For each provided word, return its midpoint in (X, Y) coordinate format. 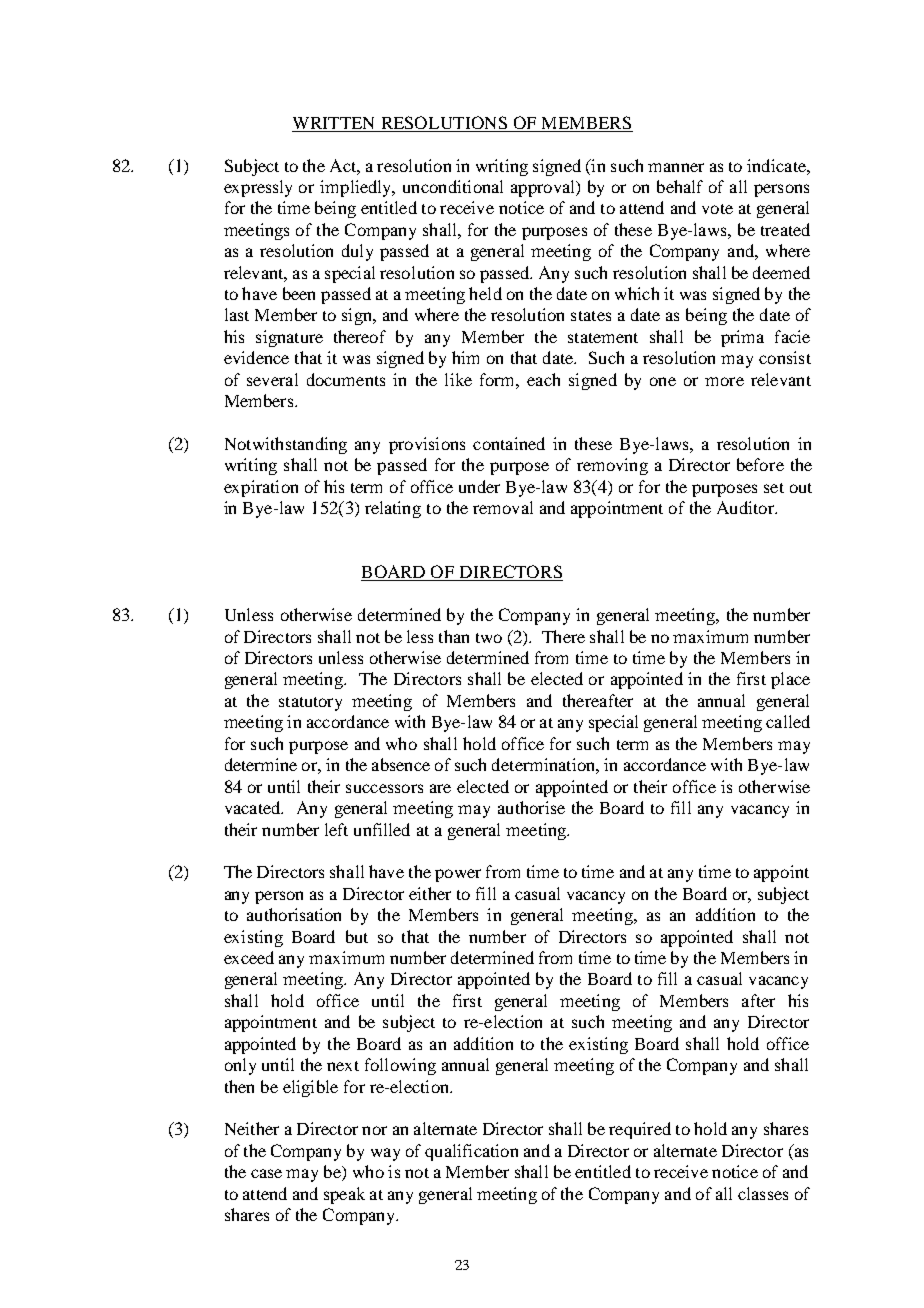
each (543, 379)
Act (344, 165)
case (266, 1173)
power (458, 875)
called (788, 721)
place (790, 680)
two (489, 638)
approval (544, 188)
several (272, 379)
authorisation (294, 914)
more (724, 381)
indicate (777, 165)
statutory (310, 704)
